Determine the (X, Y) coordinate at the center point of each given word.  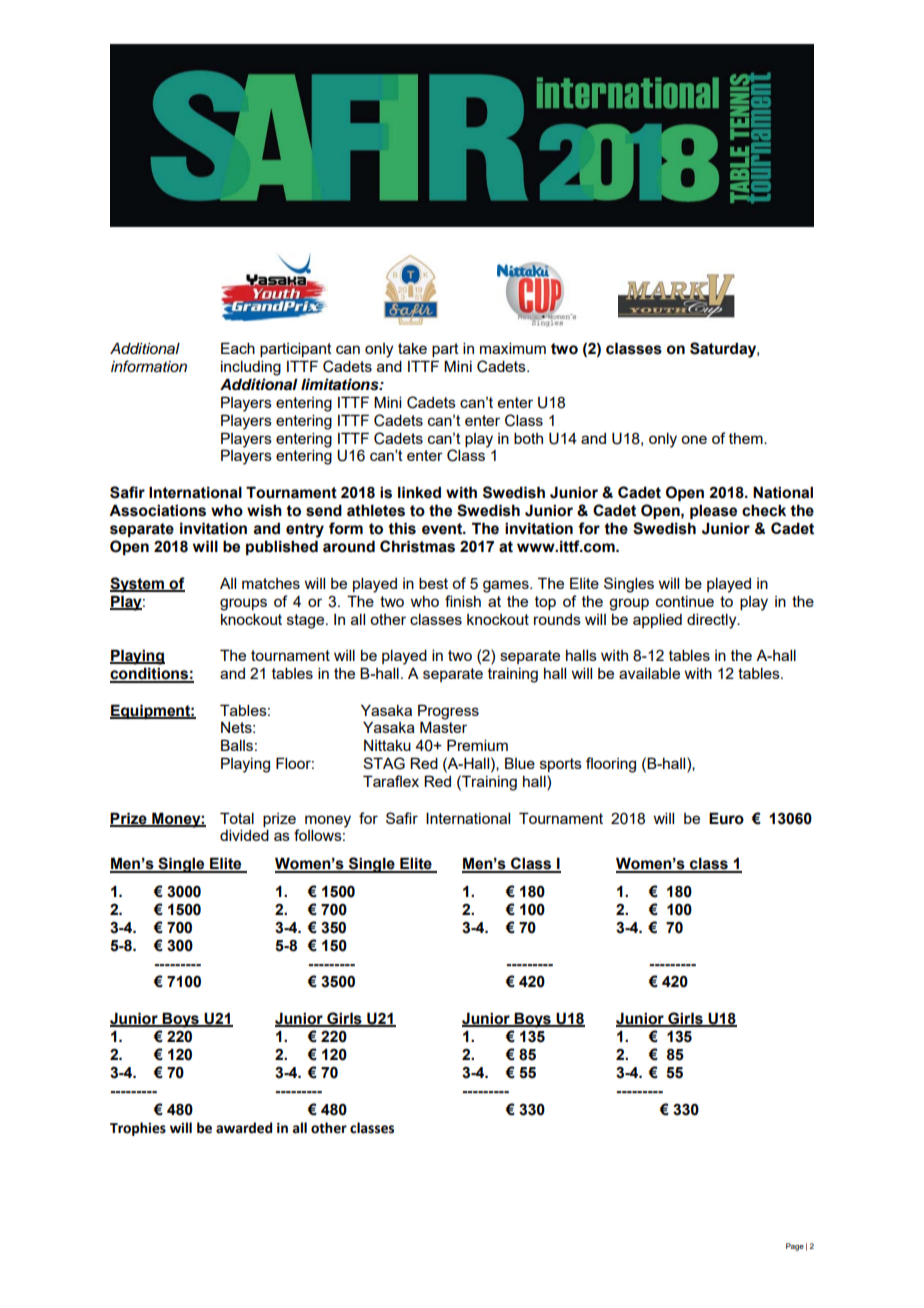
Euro (726, 818)
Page (795, 1247)
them (747, 438)
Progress (448, 712)
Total (237, 818)
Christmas (417, 546)
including (251, 368)
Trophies (138, 1129)
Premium (477, 745)
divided (244, 835)
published (282, 547)
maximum (513, 348)
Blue (520, 763)
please (713, 511)
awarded (244, 1128)
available (649, 673)
